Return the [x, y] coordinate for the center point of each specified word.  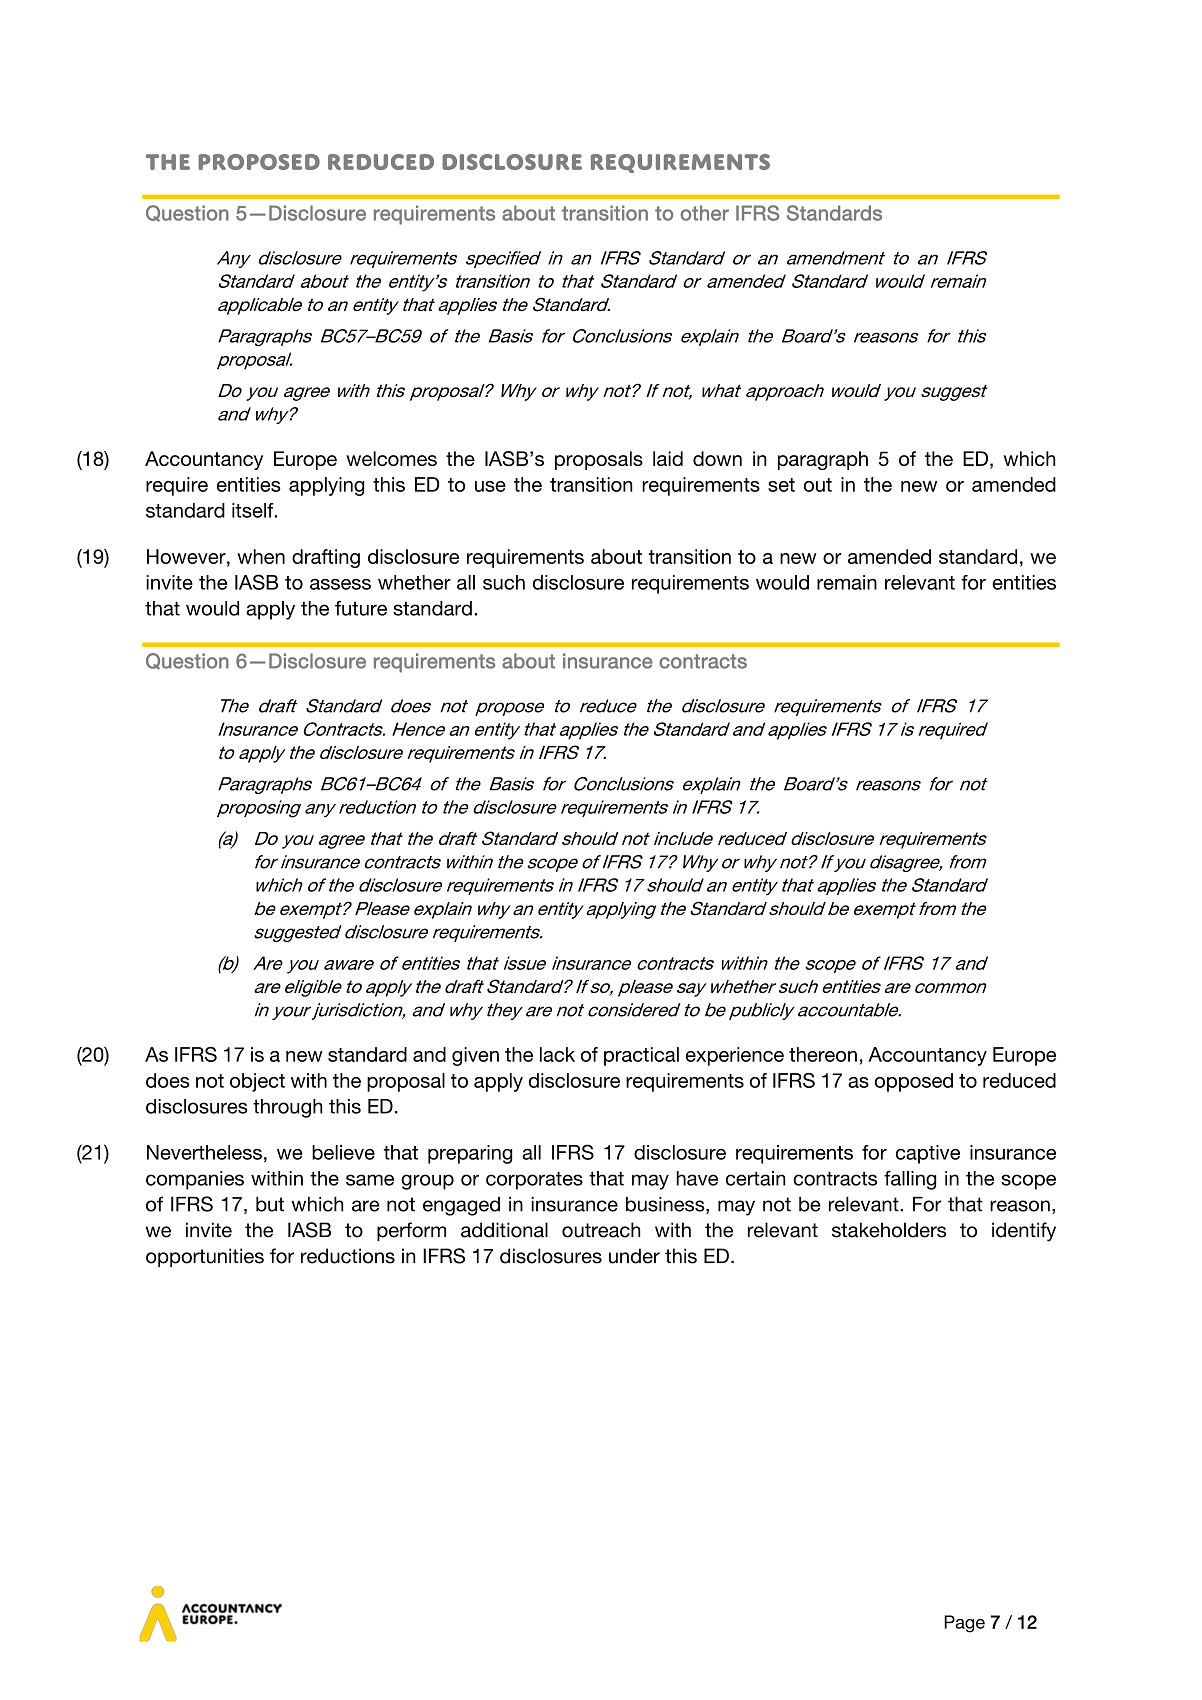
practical [641, 1056]
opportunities [205, 1257]
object [257, 1082]
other [704, 213]
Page [964, 1624]
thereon [823, 1054]
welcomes [391, 458]
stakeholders [889, 1230]
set [781, 485]
